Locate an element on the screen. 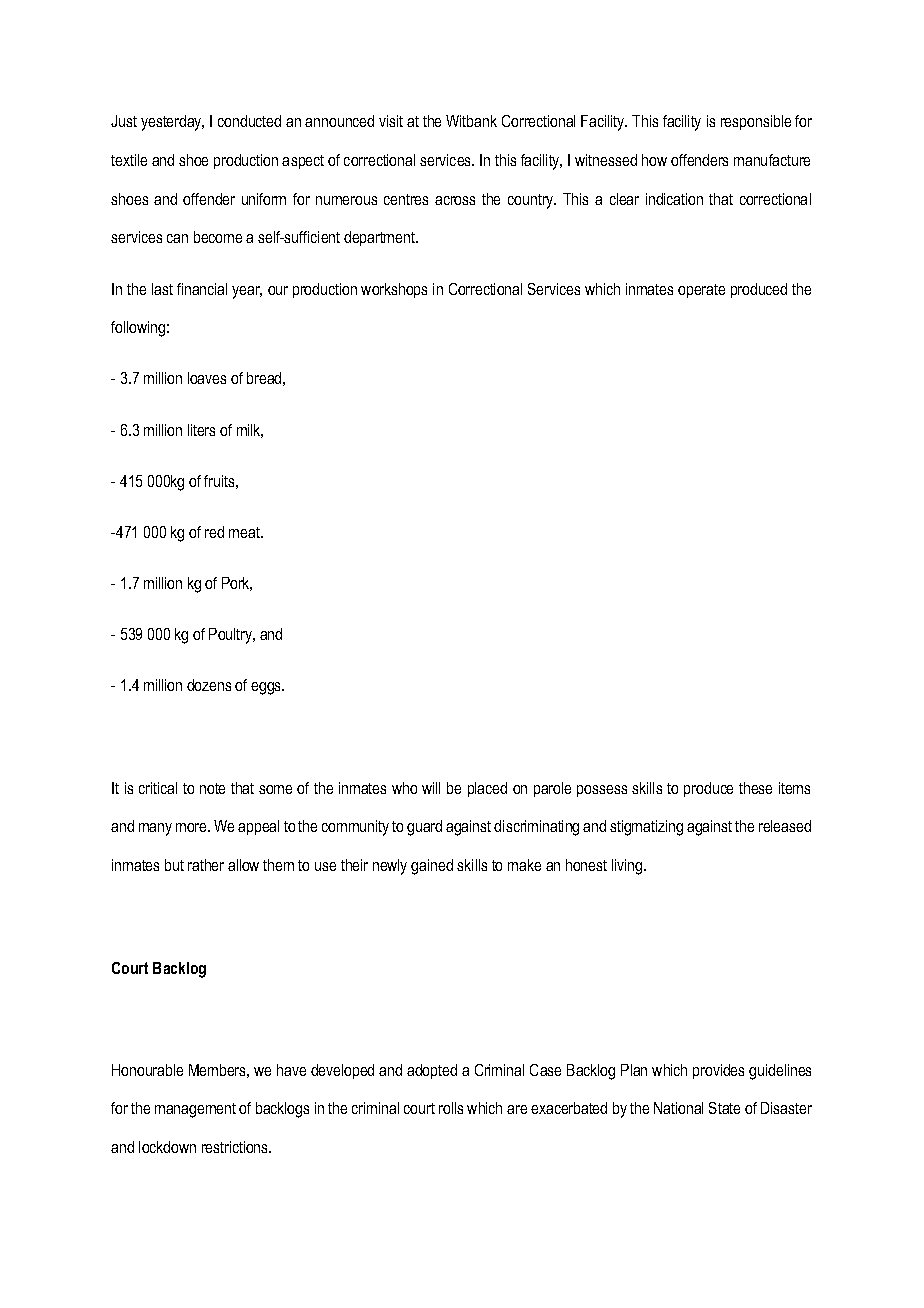  liters is located at coordinates (201, 430).
